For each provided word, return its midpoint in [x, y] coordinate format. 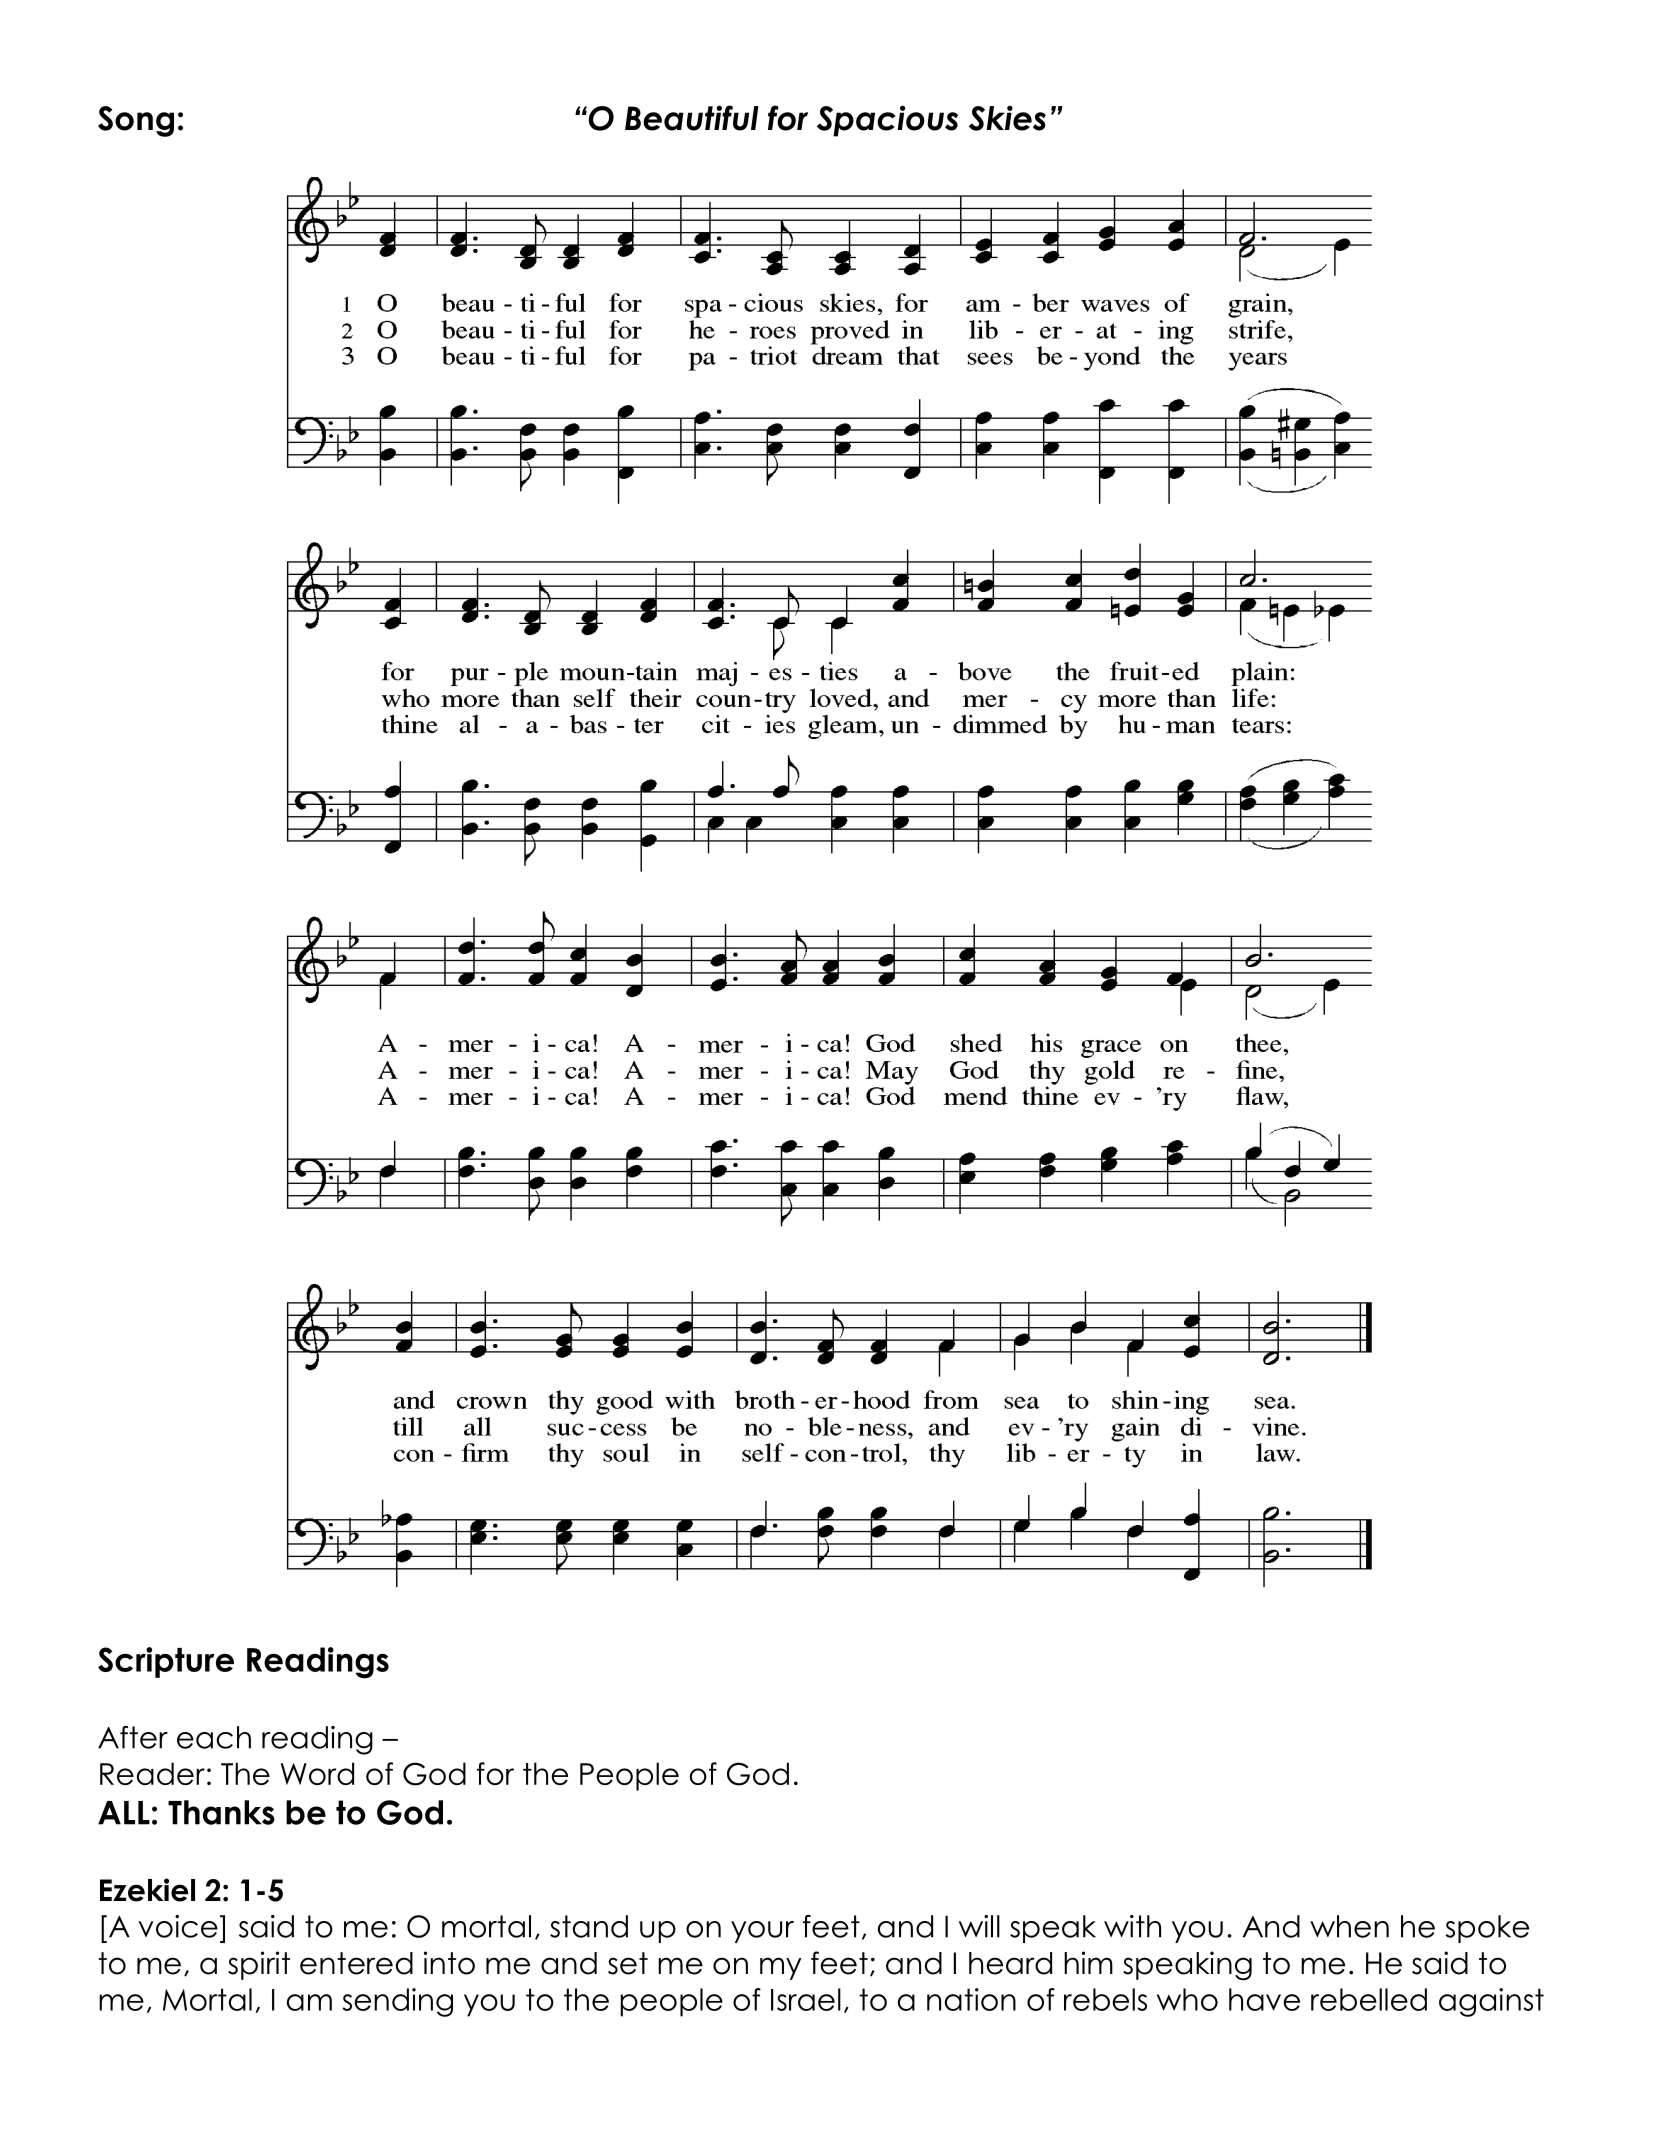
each [214, 1737]
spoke [1487, 1929]
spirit [259, 1965]
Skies [1007, 118]
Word [317, 1773]
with [1132, 1926]
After [133, 1737]
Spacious [887, 121]
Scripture [166, 1662]
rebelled [1369, 1999]
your [762, 1932]
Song [136, 121]
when [1349, 1926]
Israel [806, 1999]
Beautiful [692, 118]
